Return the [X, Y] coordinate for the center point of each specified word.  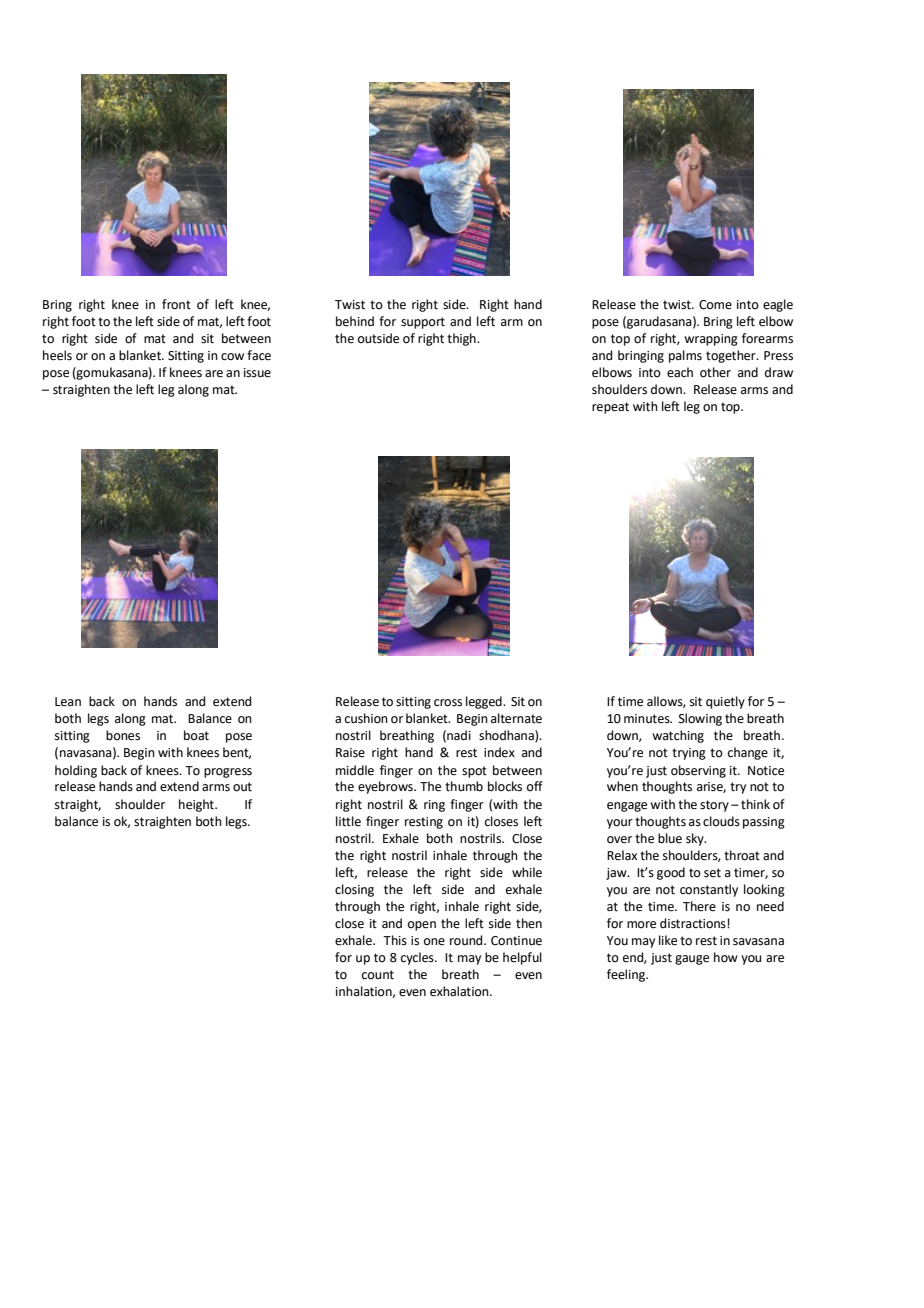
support [423, 323]
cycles [418, 958]
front [176, 304]
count [378, 975]
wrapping [711, 340]
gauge [692, 960]
